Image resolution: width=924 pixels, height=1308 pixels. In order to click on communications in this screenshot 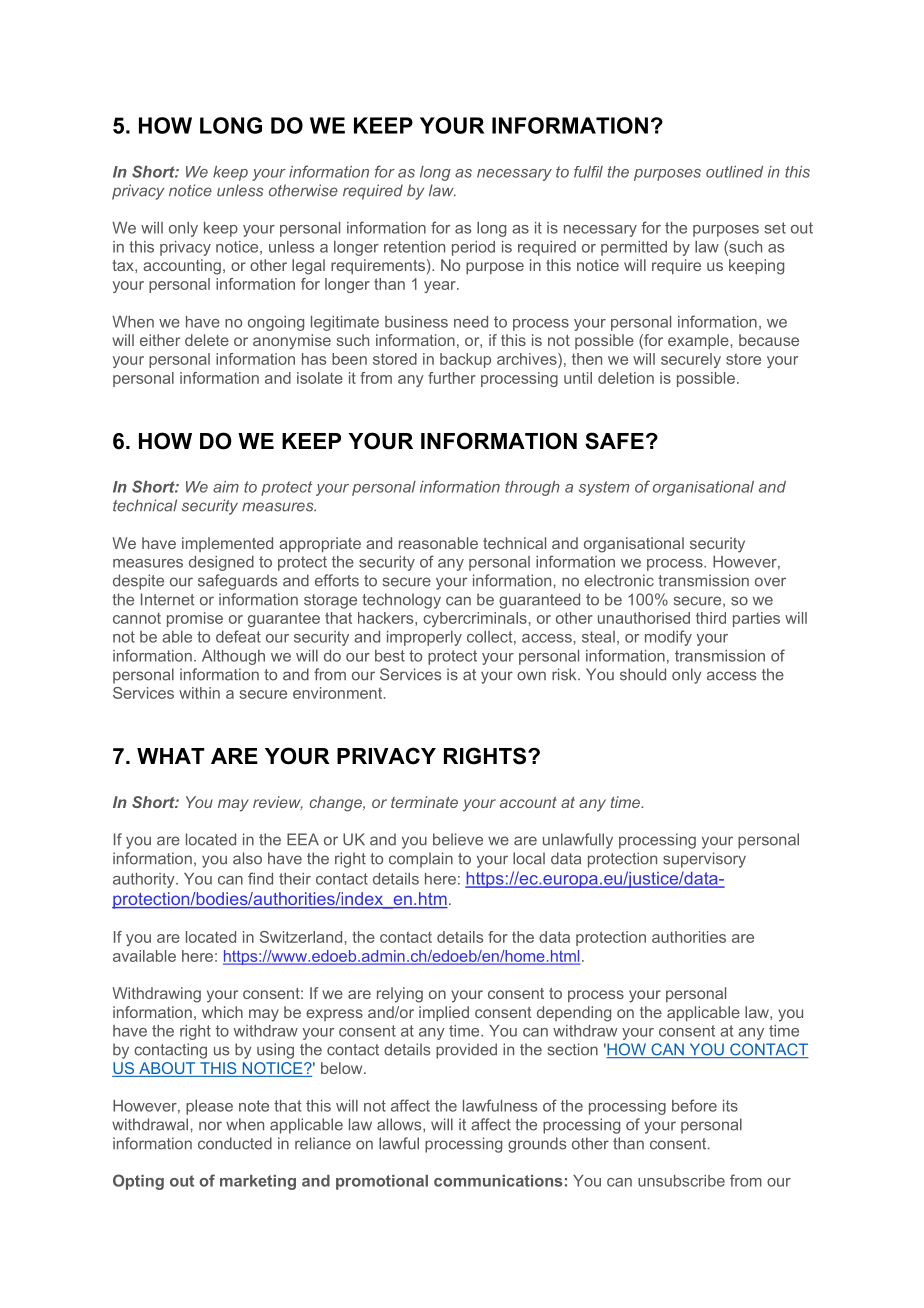, I will do `click(498, 1181)`.
